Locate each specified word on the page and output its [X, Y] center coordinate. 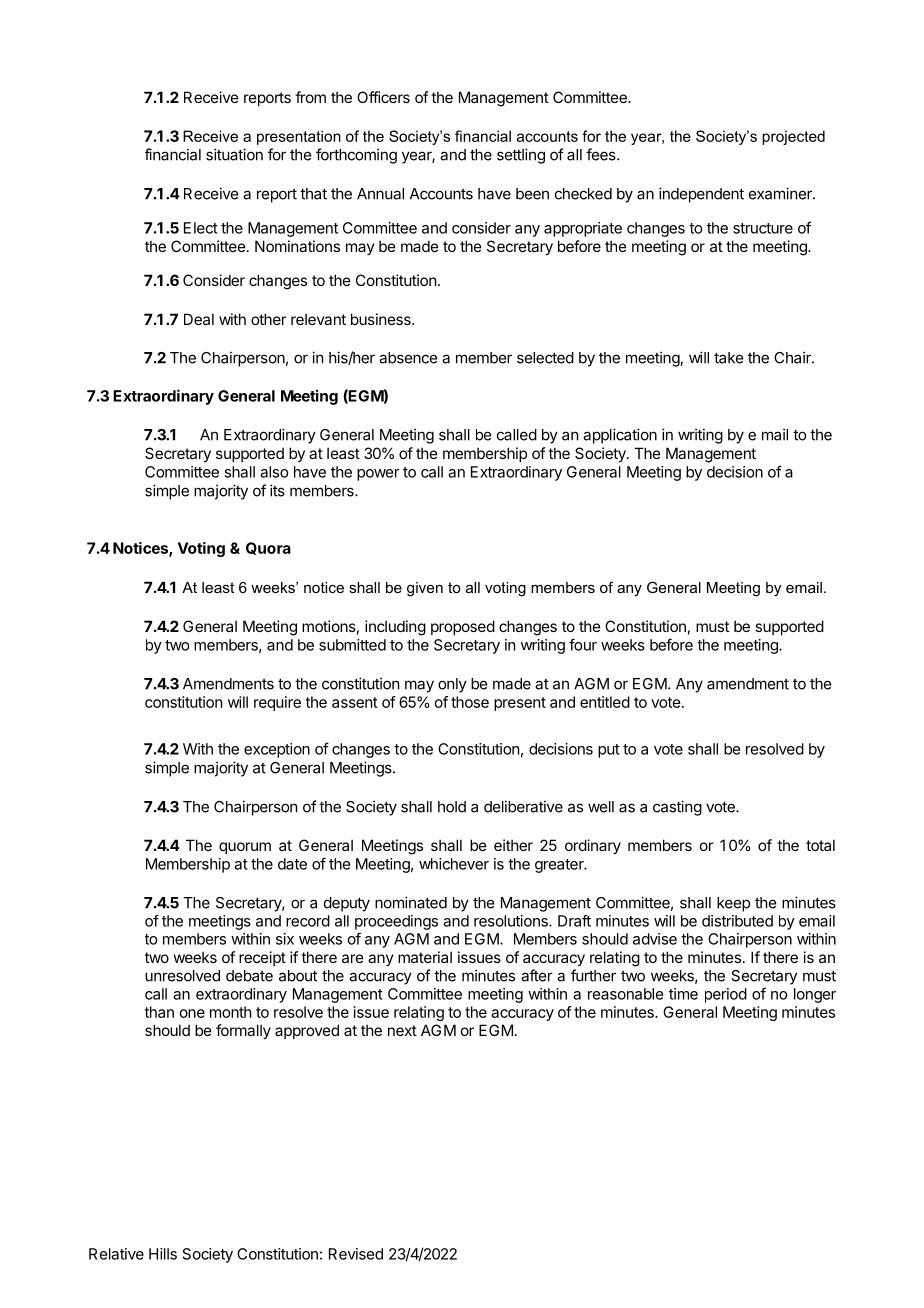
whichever [454, 864]
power [378, 475]
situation [234, 154]
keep [733, 904]
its [277, 490]
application [620, 436]
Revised [356, 1254]
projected [793, 137]
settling [521, 156]
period [726, 995]
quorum [245, 848]
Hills [163, 1254]
